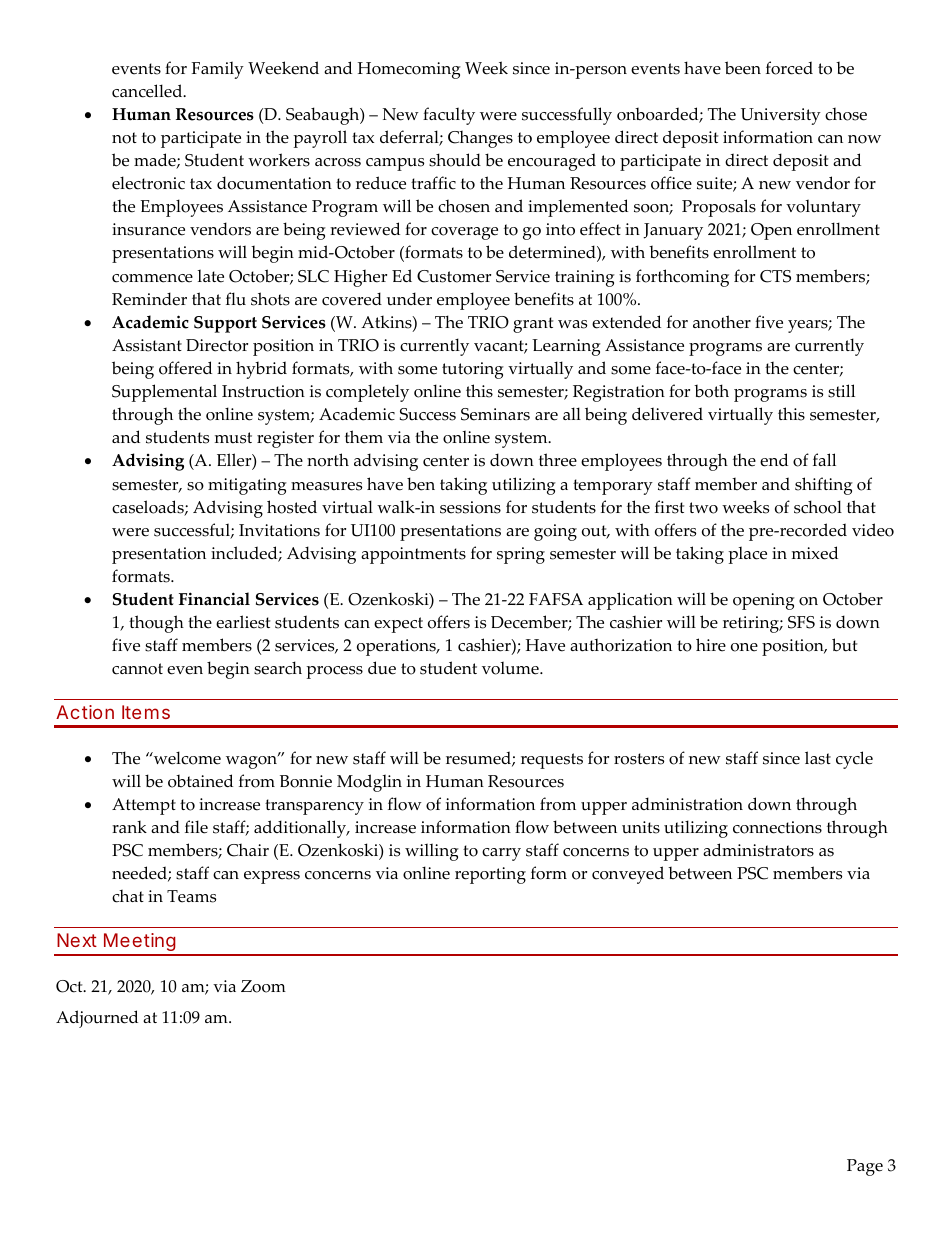  Describe the element at coordinates (865, 1167) in the image. I see `Page` at that location.
